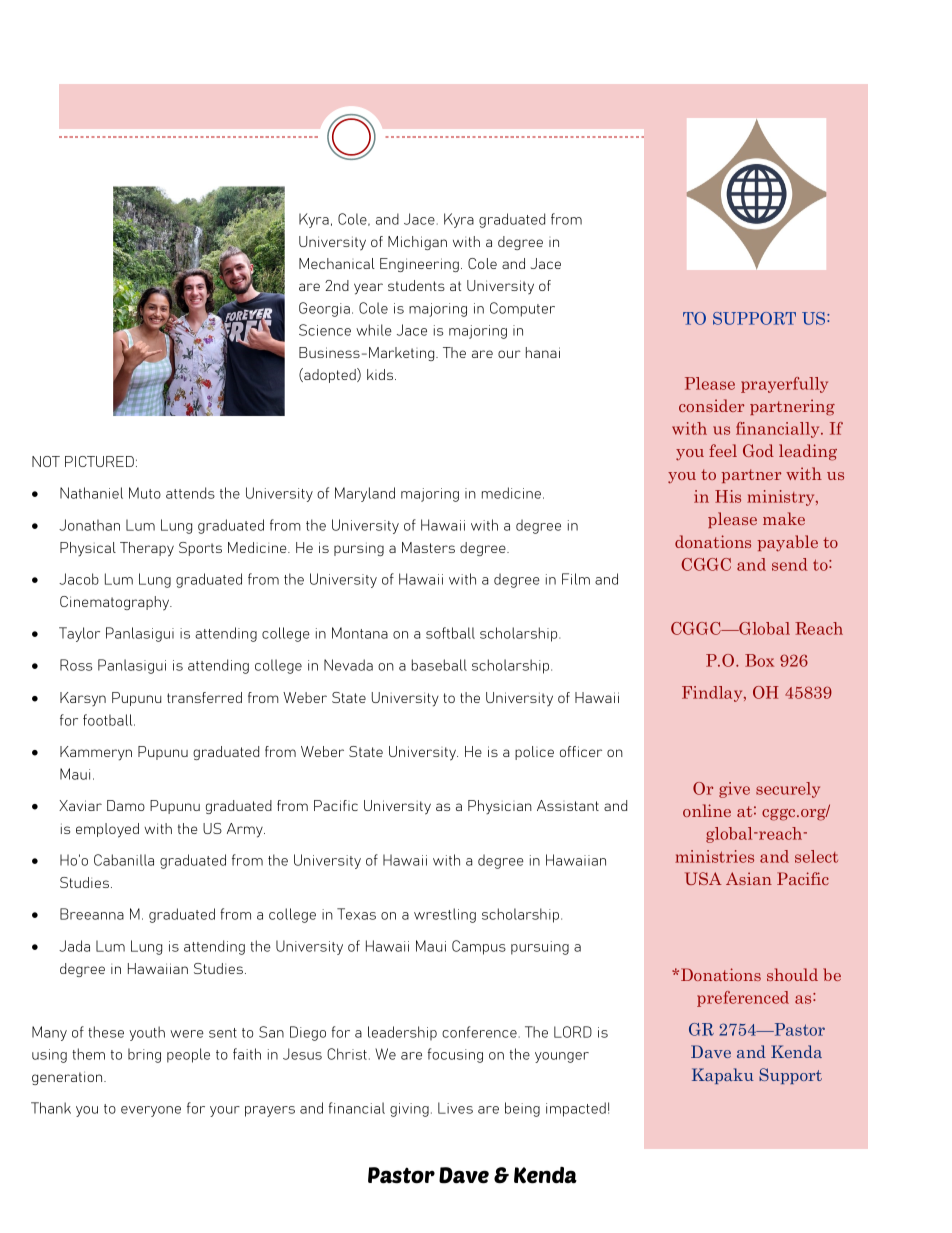  What do you see at coordinates (428, 547) in the page?
I see `Masters` at bounding box center [428, 547].
